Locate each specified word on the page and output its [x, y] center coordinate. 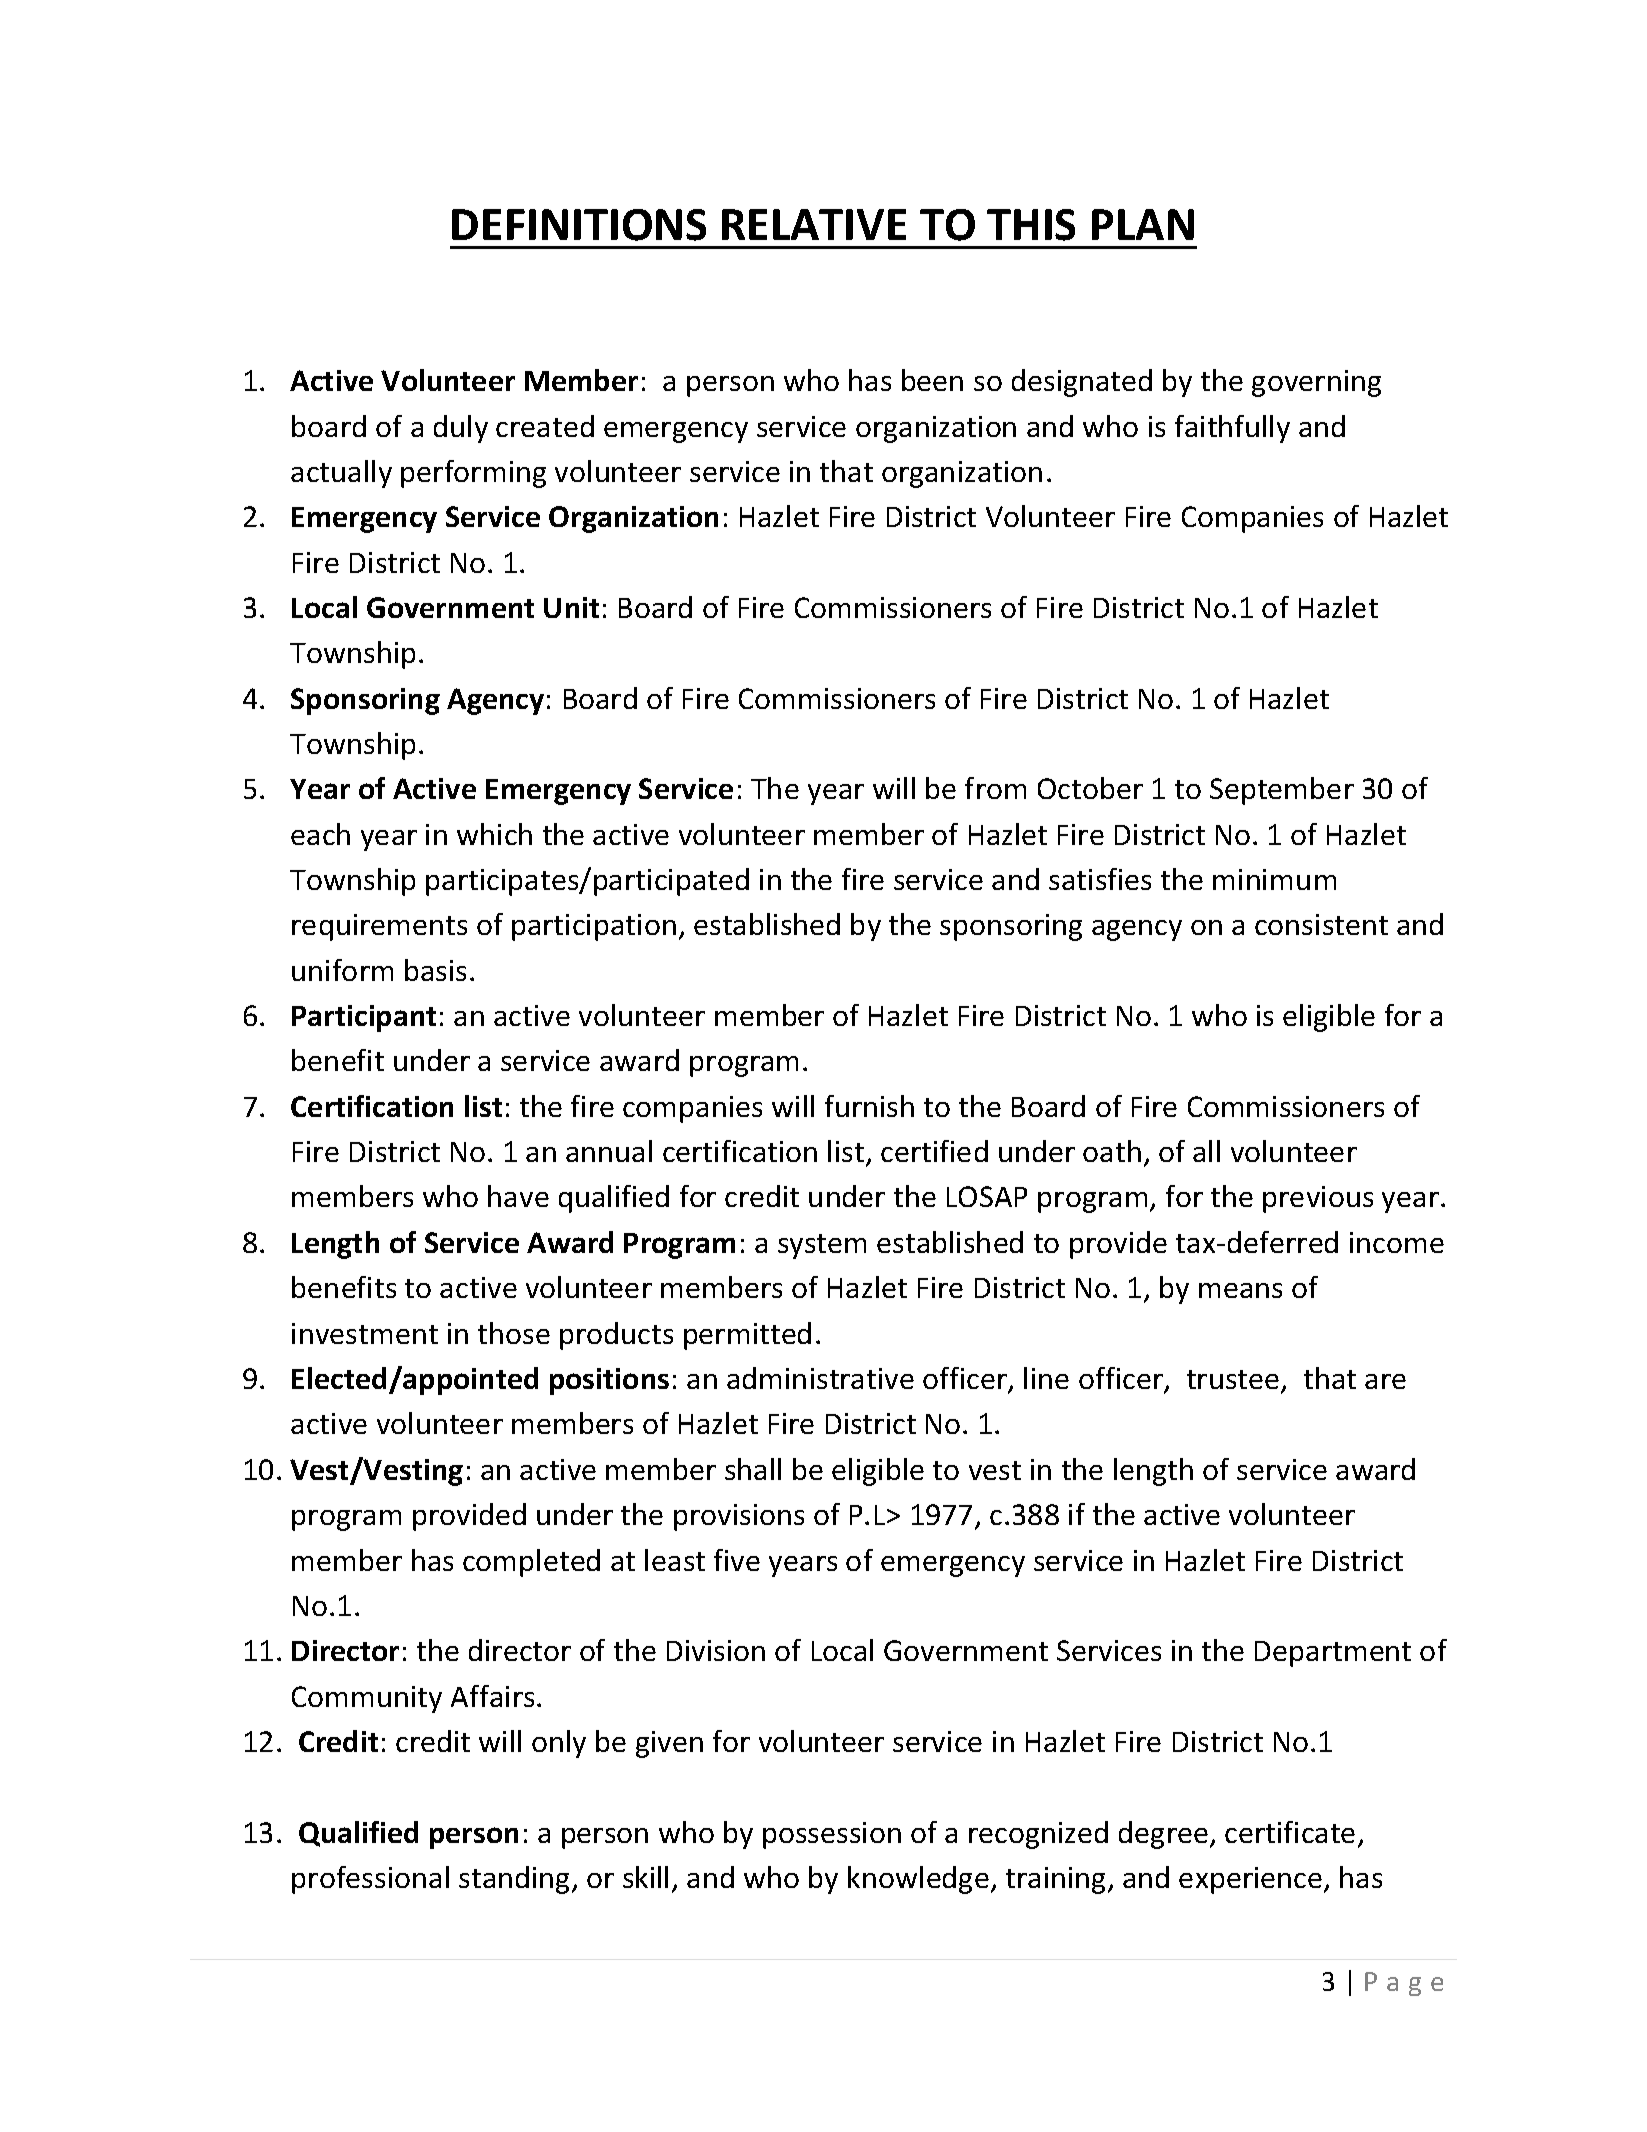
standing [516, 1880]
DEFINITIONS [579, 225]
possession [832, 1835]
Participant [364, 1018]
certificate [1290, 1832]
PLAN [1143, 224]
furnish [869, 1106]
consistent [1321, 924]
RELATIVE [814, 224]
